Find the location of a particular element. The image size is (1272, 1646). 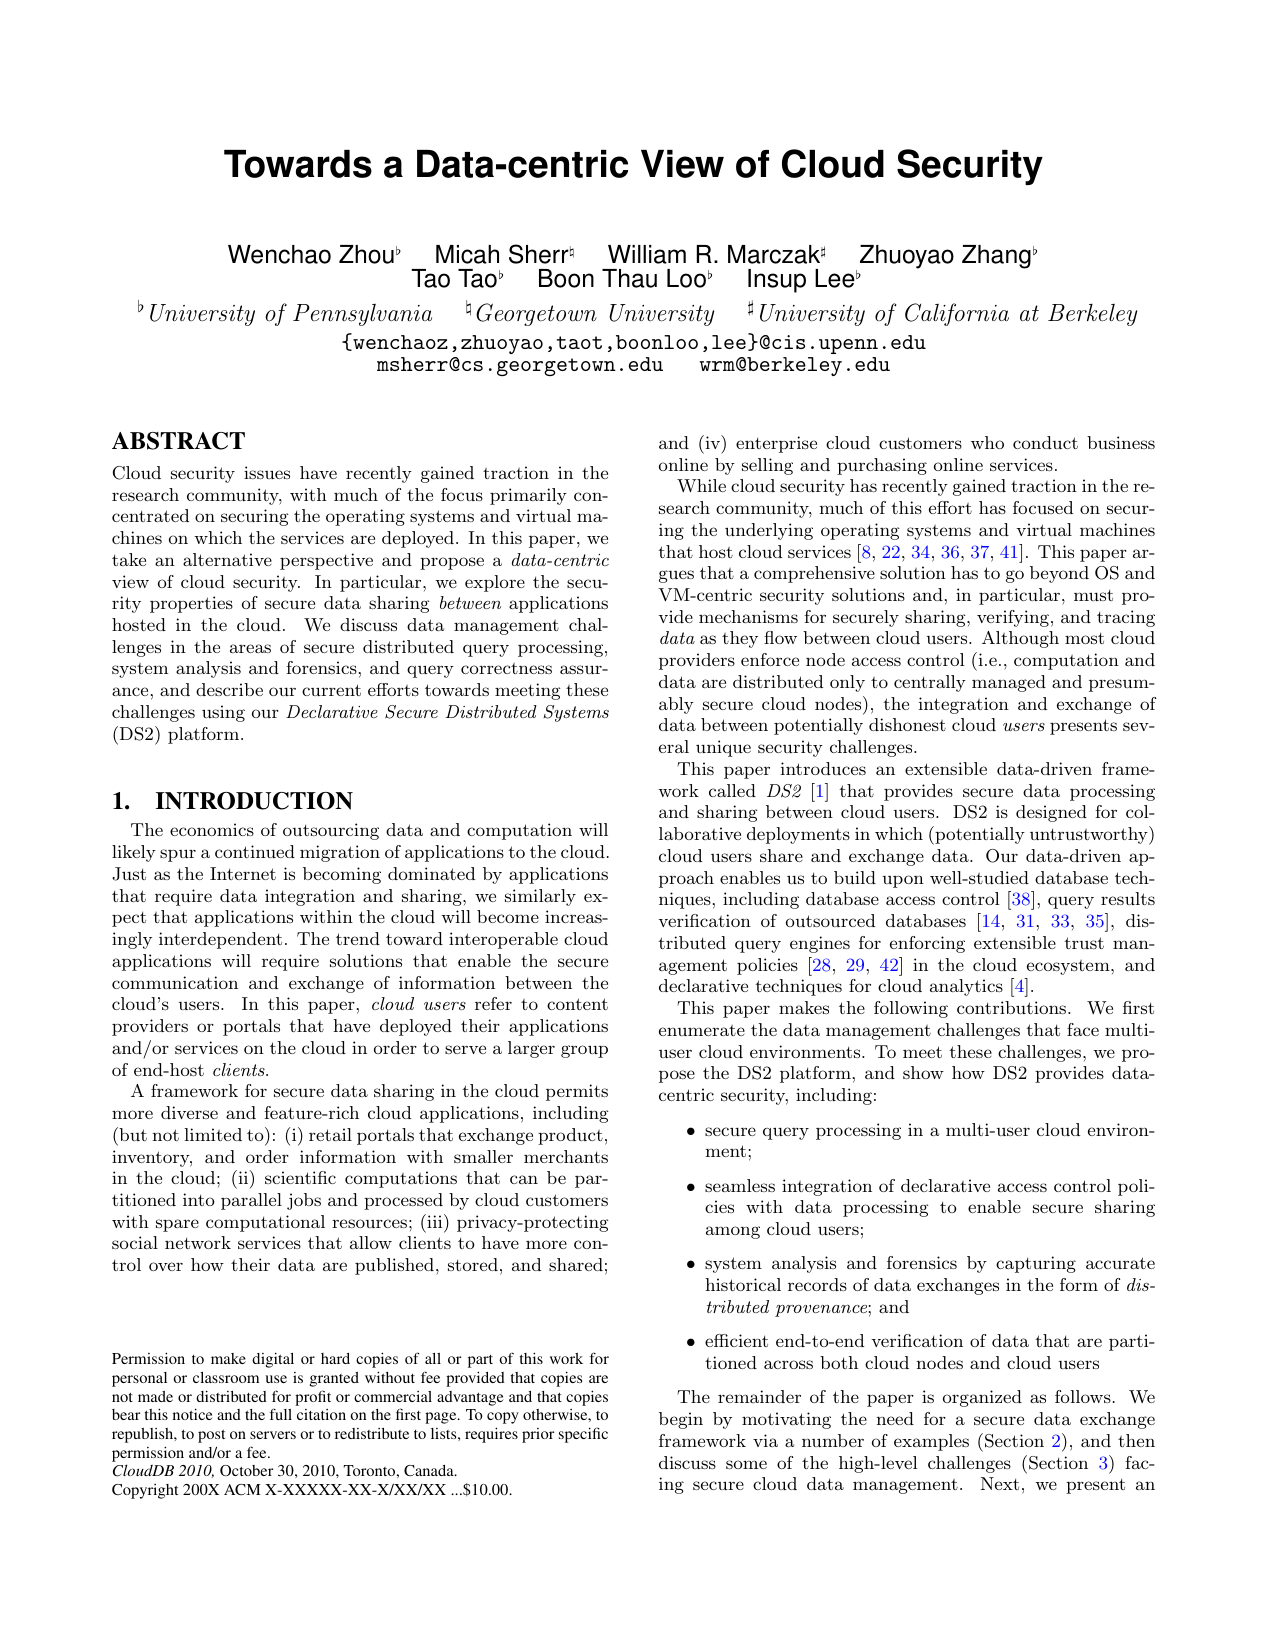

October is located at coordinates (246, 1470).
